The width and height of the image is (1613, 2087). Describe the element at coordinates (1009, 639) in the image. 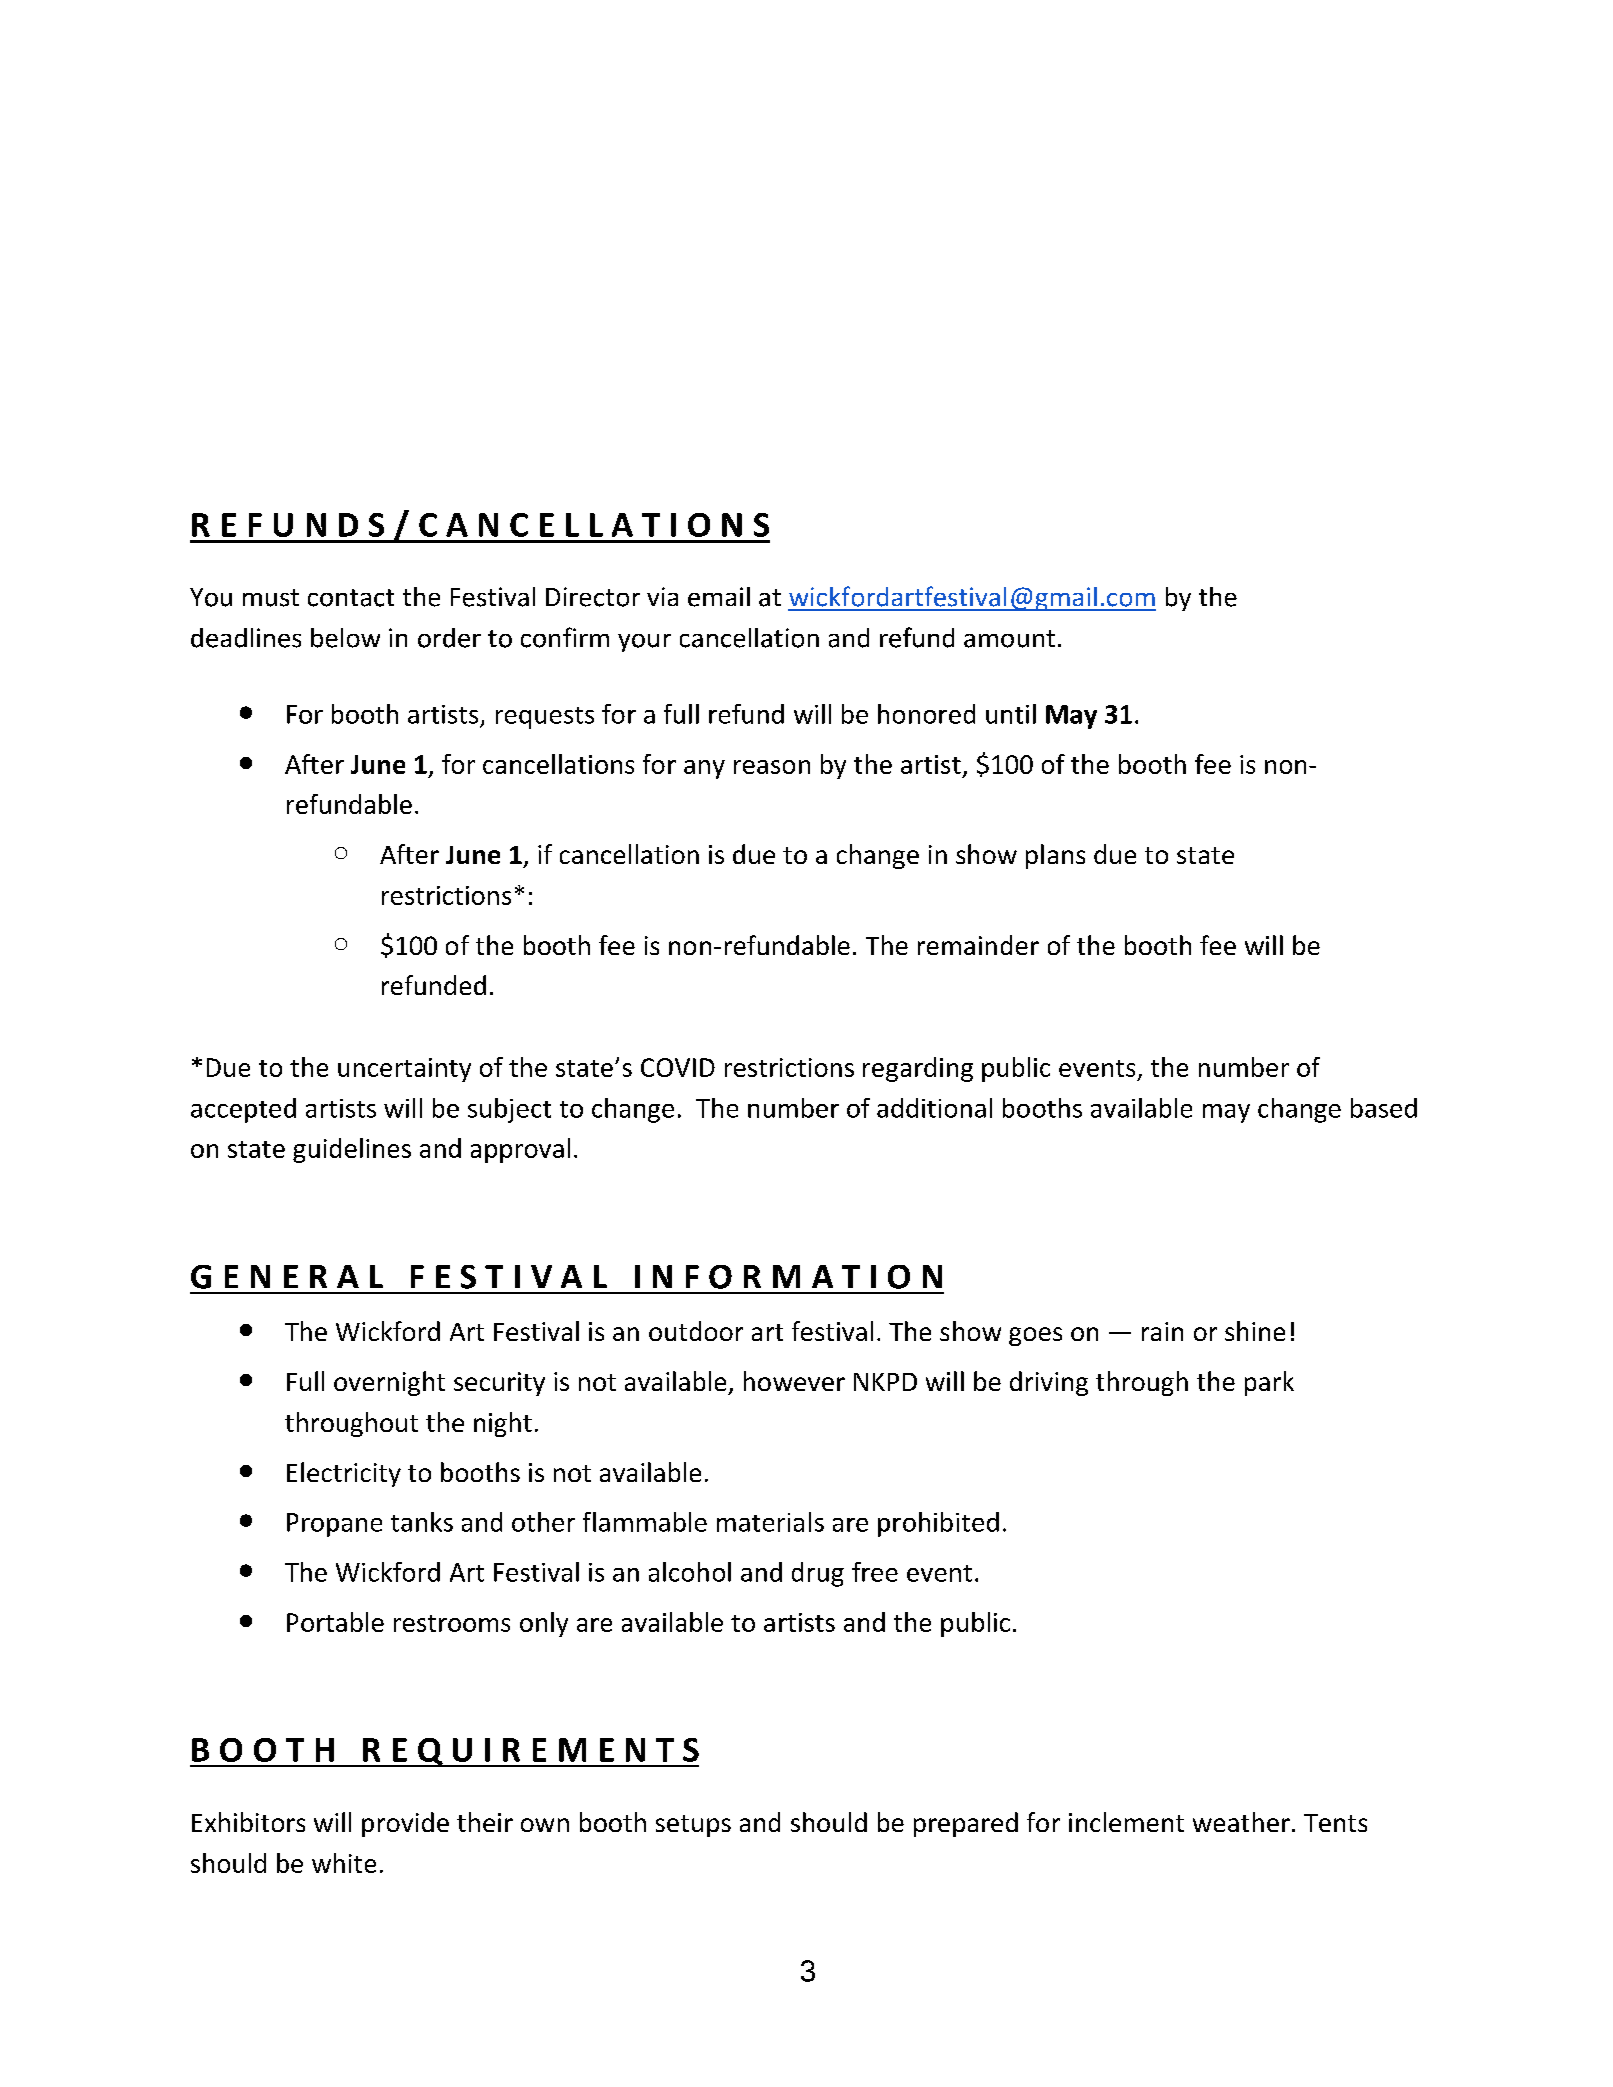

I see `amount` at that location.
